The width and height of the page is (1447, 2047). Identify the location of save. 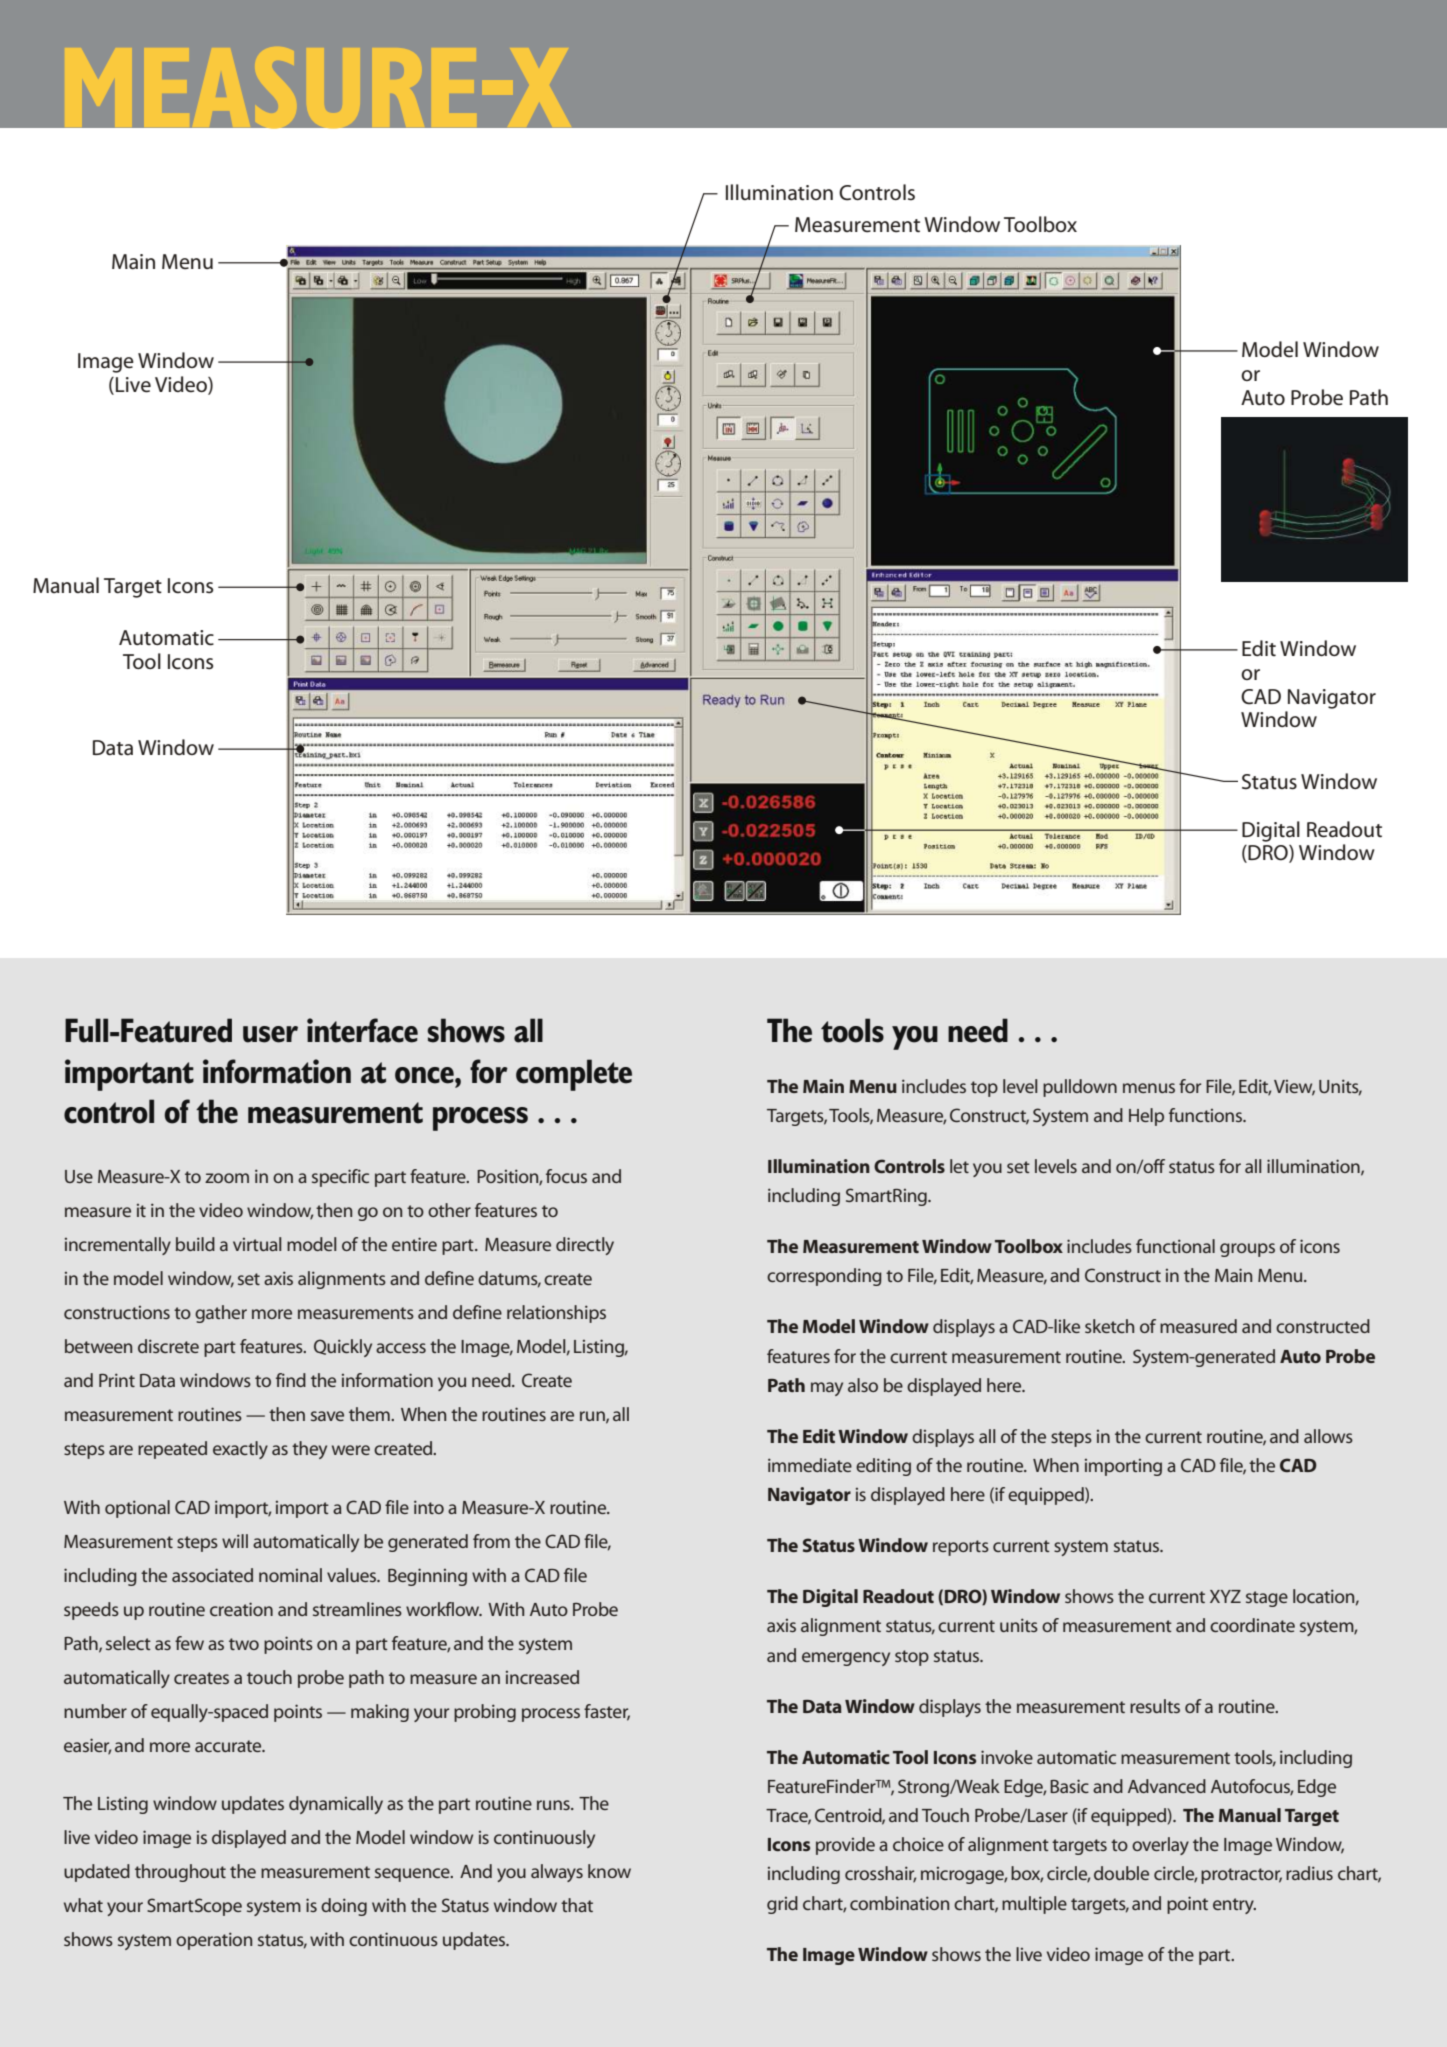
(327, 1416).
